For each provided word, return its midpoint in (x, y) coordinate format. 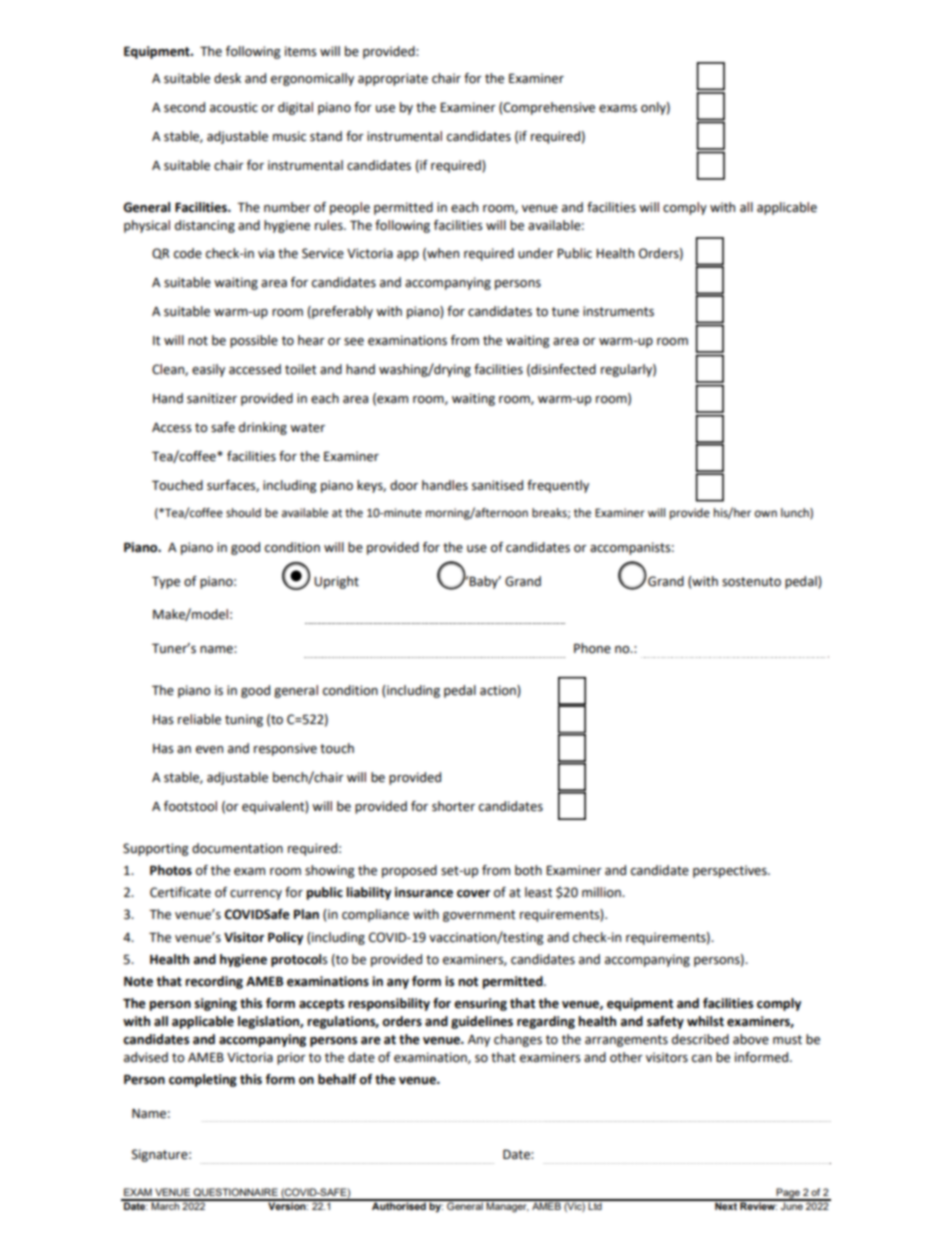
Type (166, 582)
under (536, 253)
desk (227, 78)
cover (473, 894)
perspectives (731, 871)
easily (208, 370)
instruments (618, 311)
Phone (592, 648)
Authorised (399, 1205)
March (166, 1205)
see (354, 342)
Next (726, 1205)
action (499, 691)
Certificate (180, 892)
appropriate (393, 79)
